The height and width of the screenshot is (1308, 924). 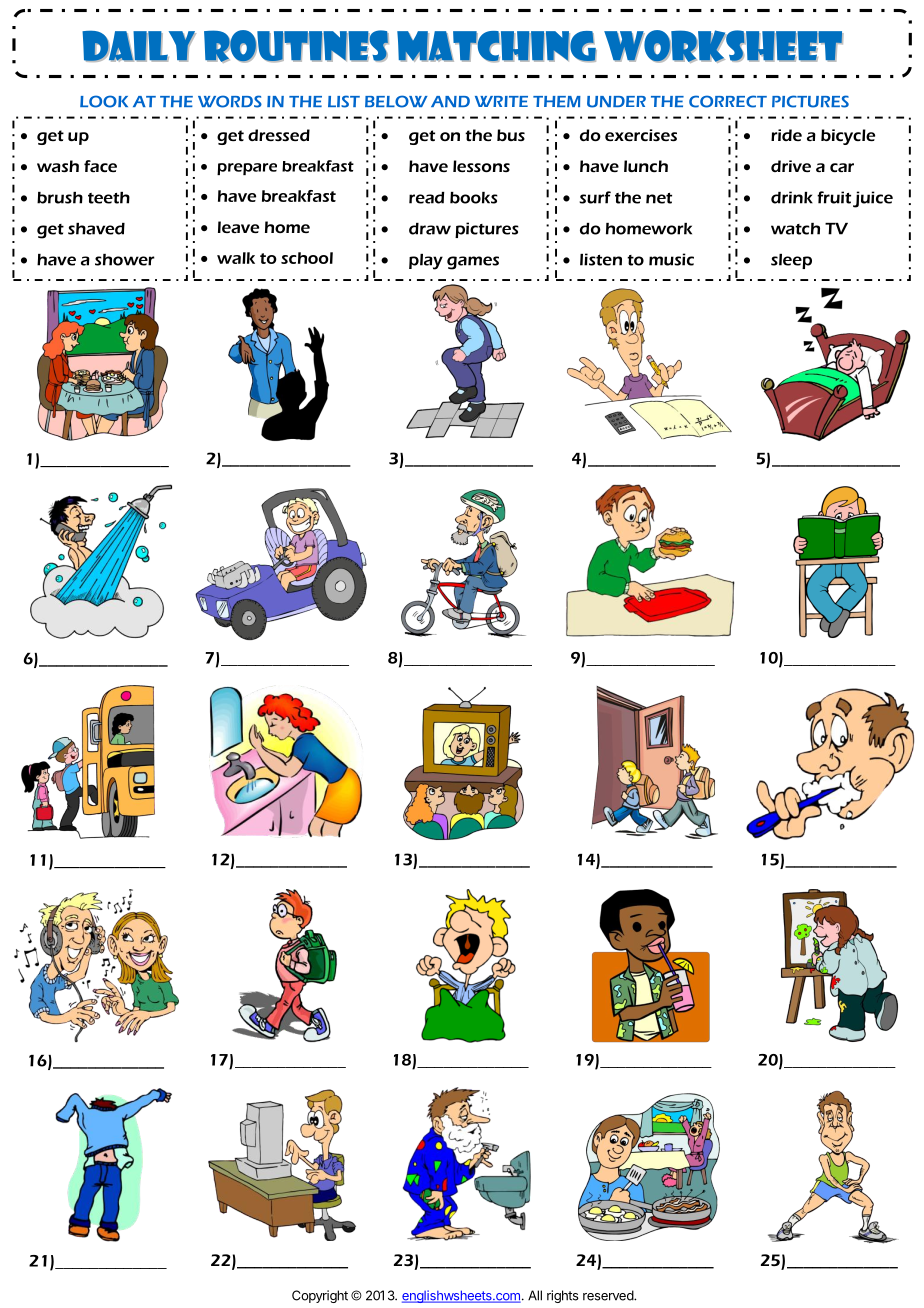 I want to click on games, so click(x=473, y=263).
